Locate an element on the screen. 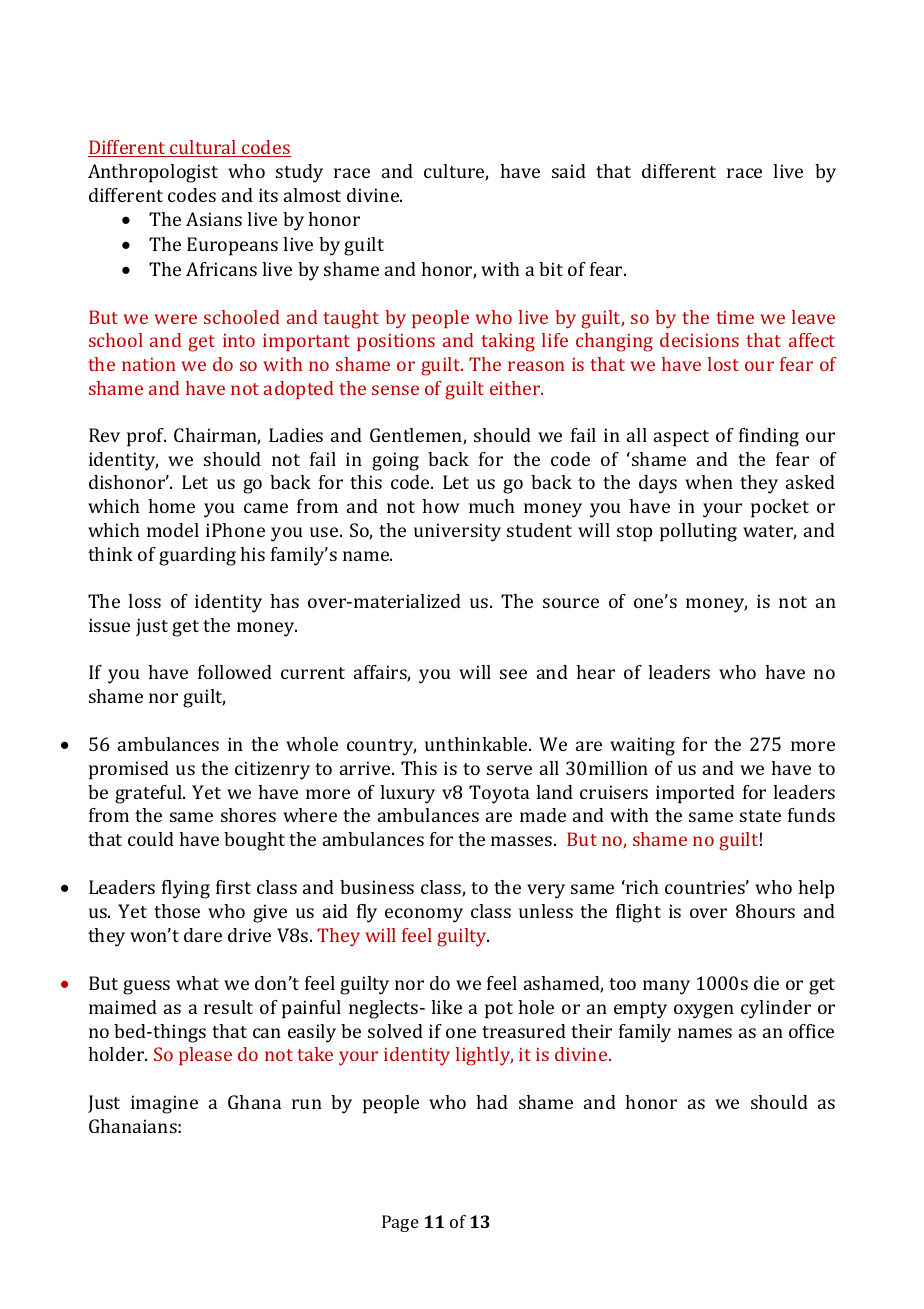  said is located at coordinates (569, 171).
